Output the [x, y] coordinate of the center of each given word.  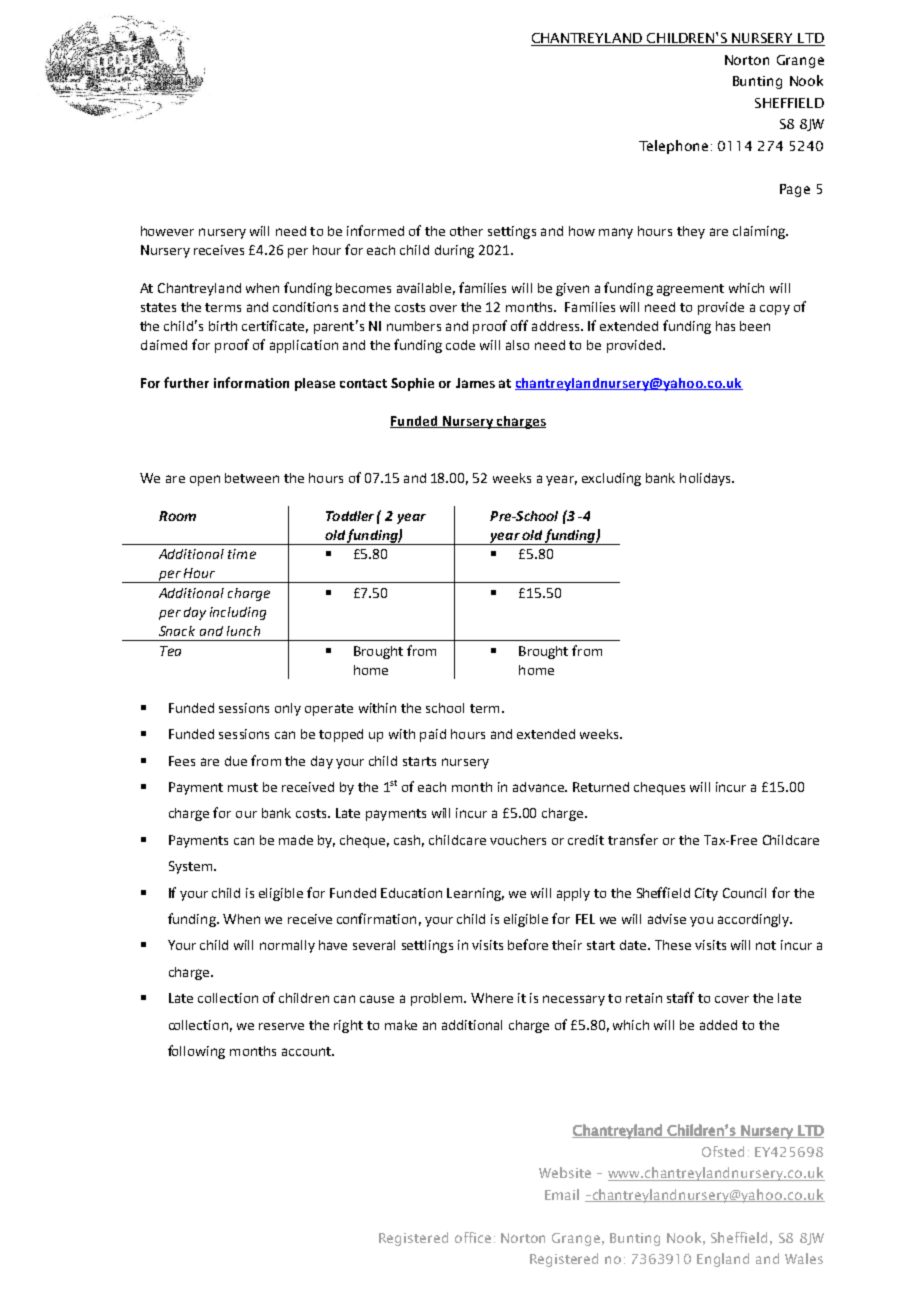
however [167, 231]
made [296, 840]
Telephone [673, 147]
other [466, 231]
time [242, 554]
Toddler [350, 516]
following [196, 1052]
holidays [706, 479]
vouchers [518, 840]
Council [744, 893]
